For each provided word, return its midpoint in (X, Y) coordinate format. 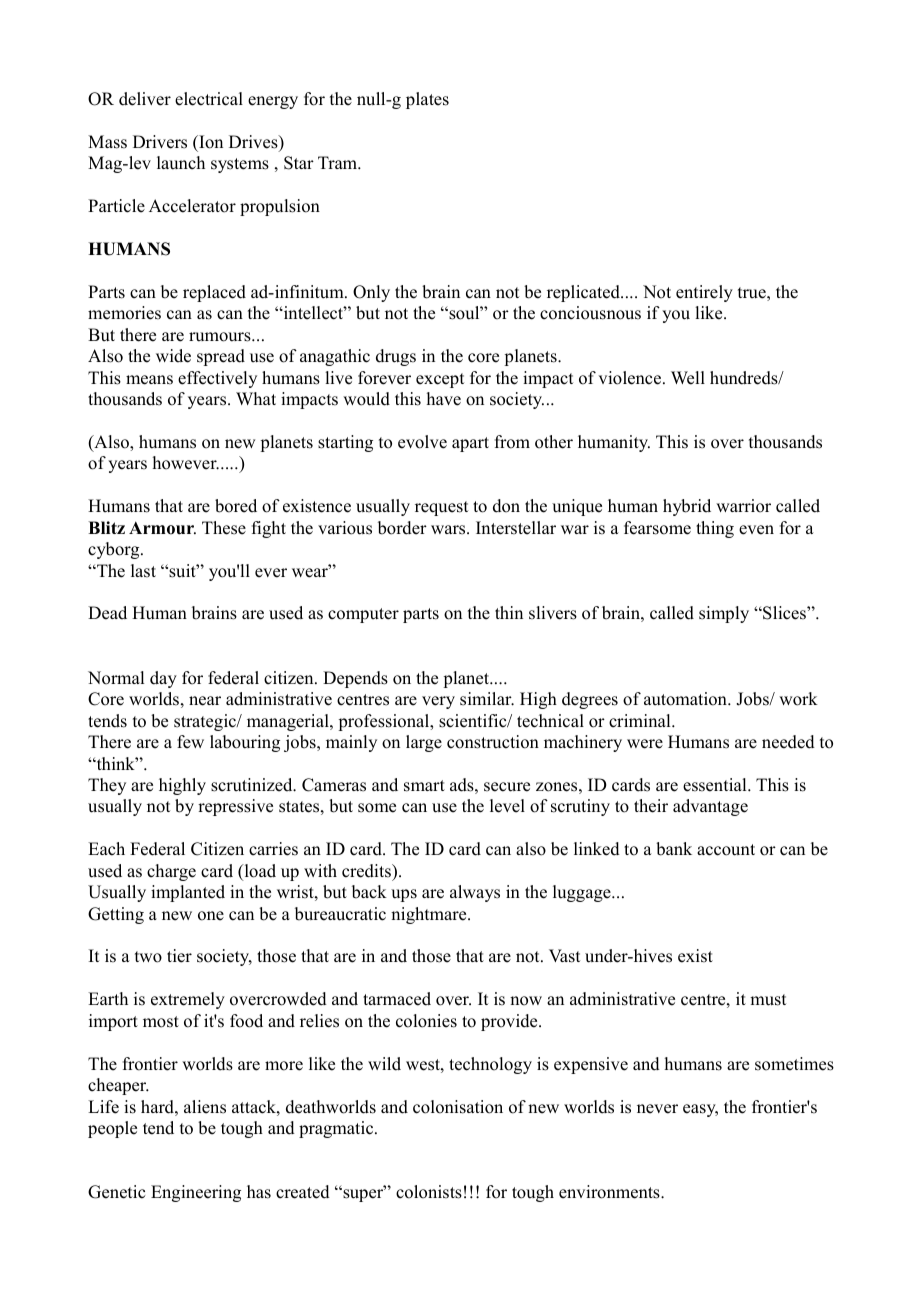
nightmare (430, 915)
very (438, 702)
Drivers (160, 142)
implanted (188, 893)
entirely (704, 293)
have (444, 399)
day (163, 679)
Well (688, 378)
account (726, 850)
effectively (217, 379)
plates (427, 100)
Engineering (196, 1193)
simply (724, 614)
